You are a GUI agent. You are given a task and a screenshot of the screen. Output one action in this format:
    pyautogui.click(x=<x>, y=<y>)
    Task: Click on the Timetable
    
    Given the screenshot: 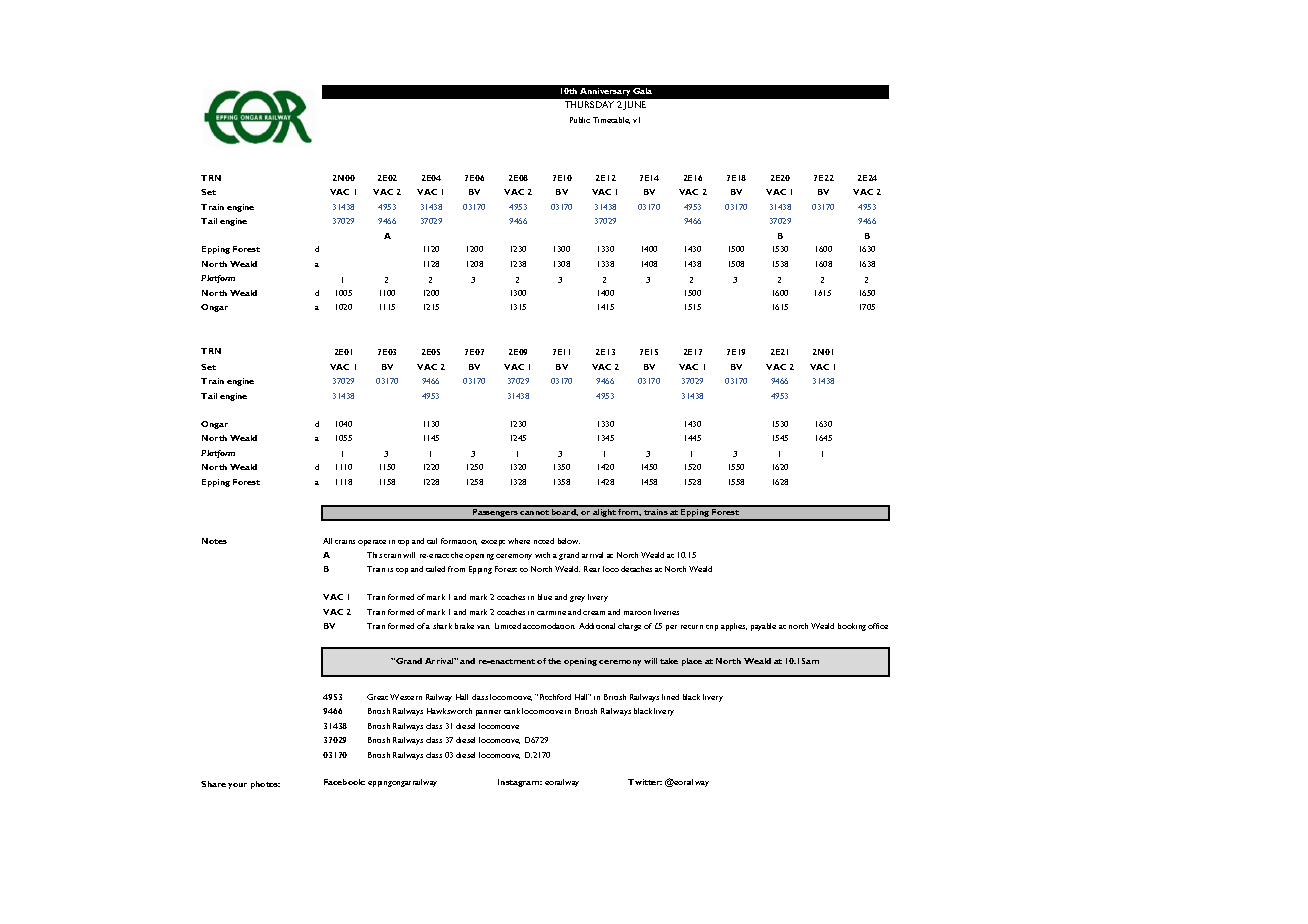 What is the action you would take?
    pyautogui.click(x=611, y=120)
